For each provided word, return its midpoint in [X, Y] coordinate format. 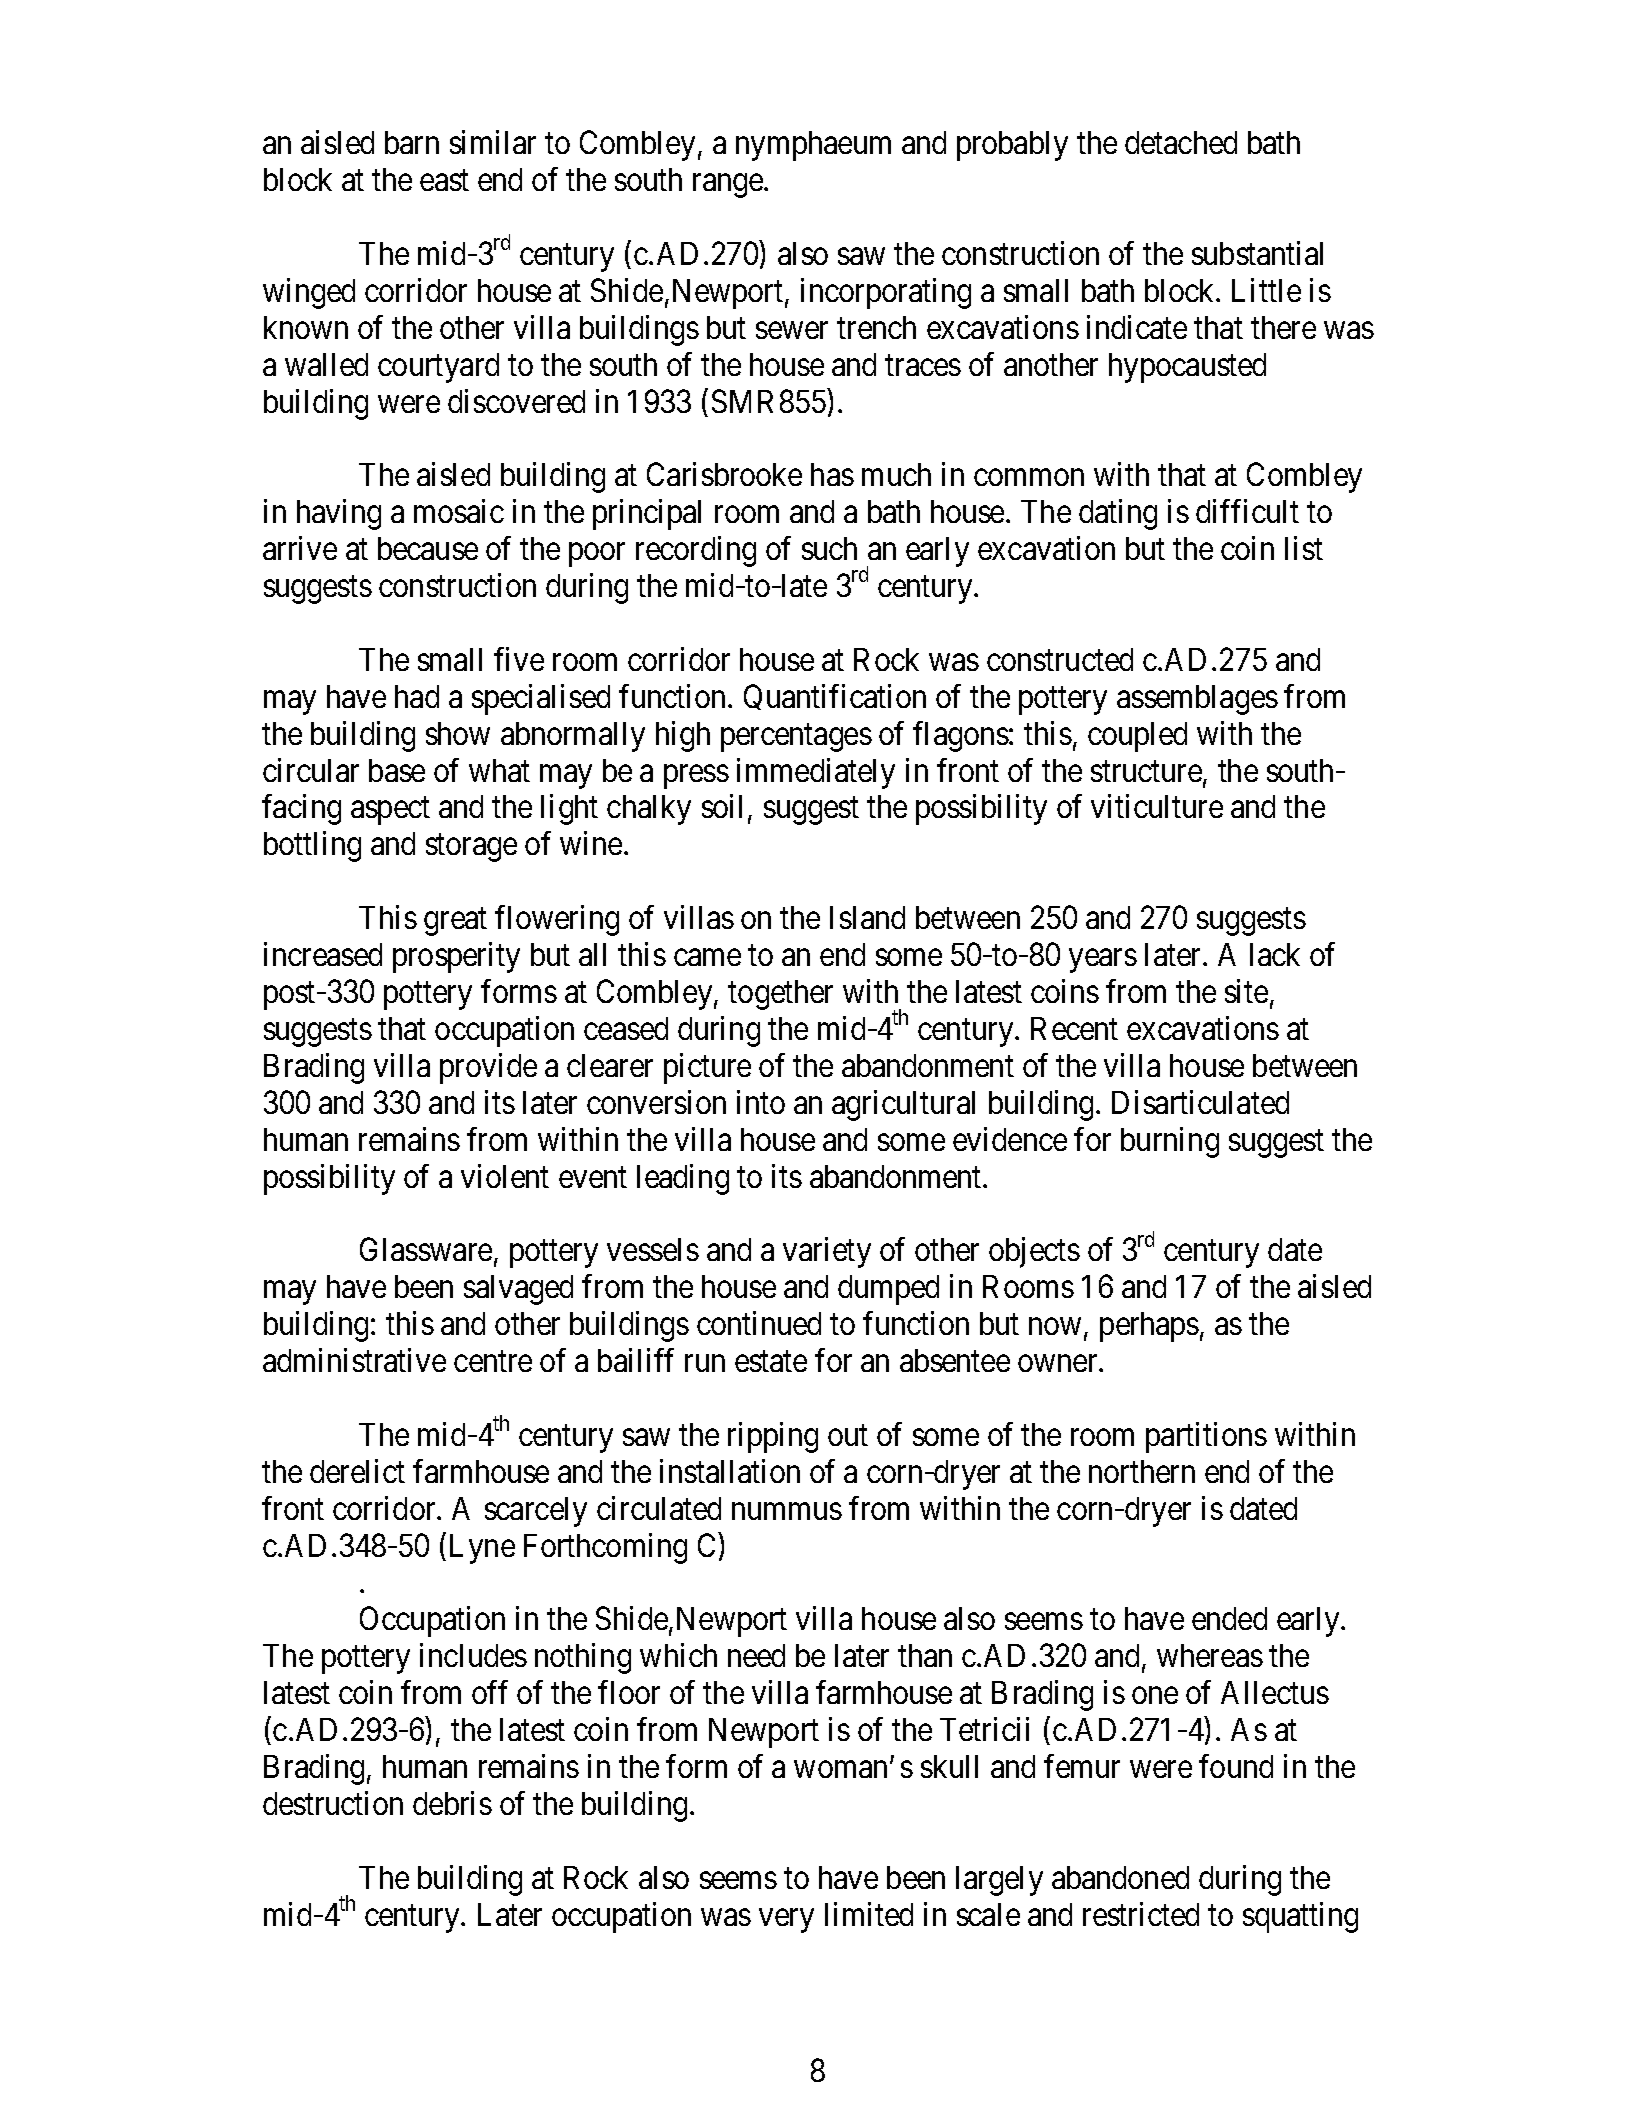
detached [1181, 142]
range [729, 186]
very [786, 1921]
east [444, 181]
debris [452, 1803]
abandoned [1120, 1877]
